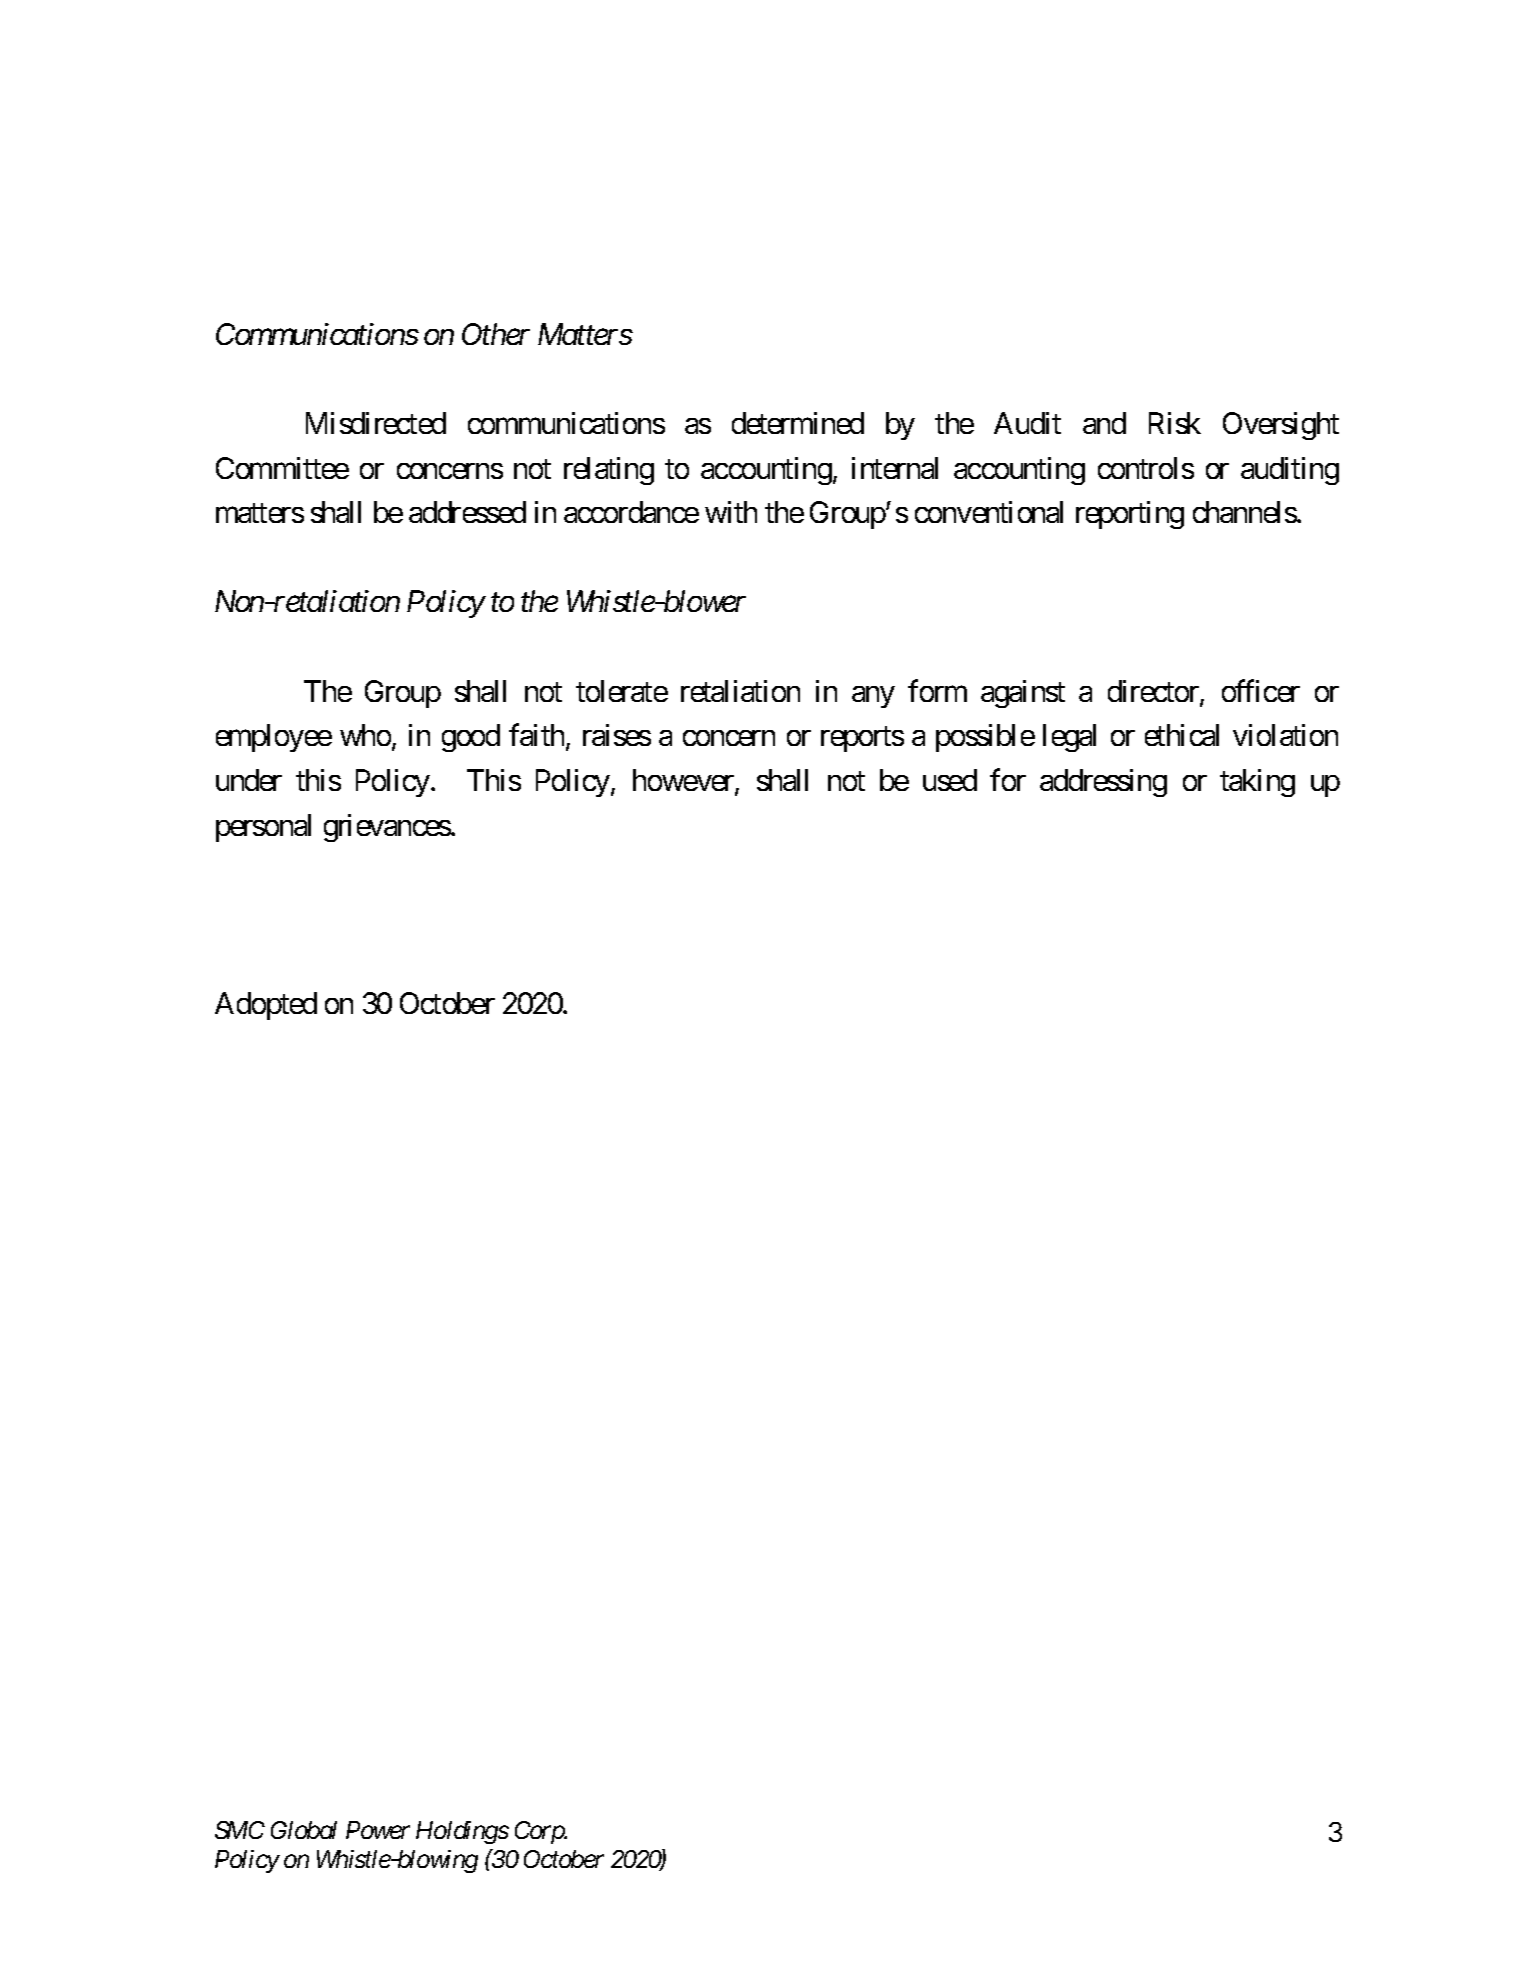 The image size is (1517, 1963). Describe the element at coordinates (376, 423) in the screenshot. I see `Misdirected` at that location.
